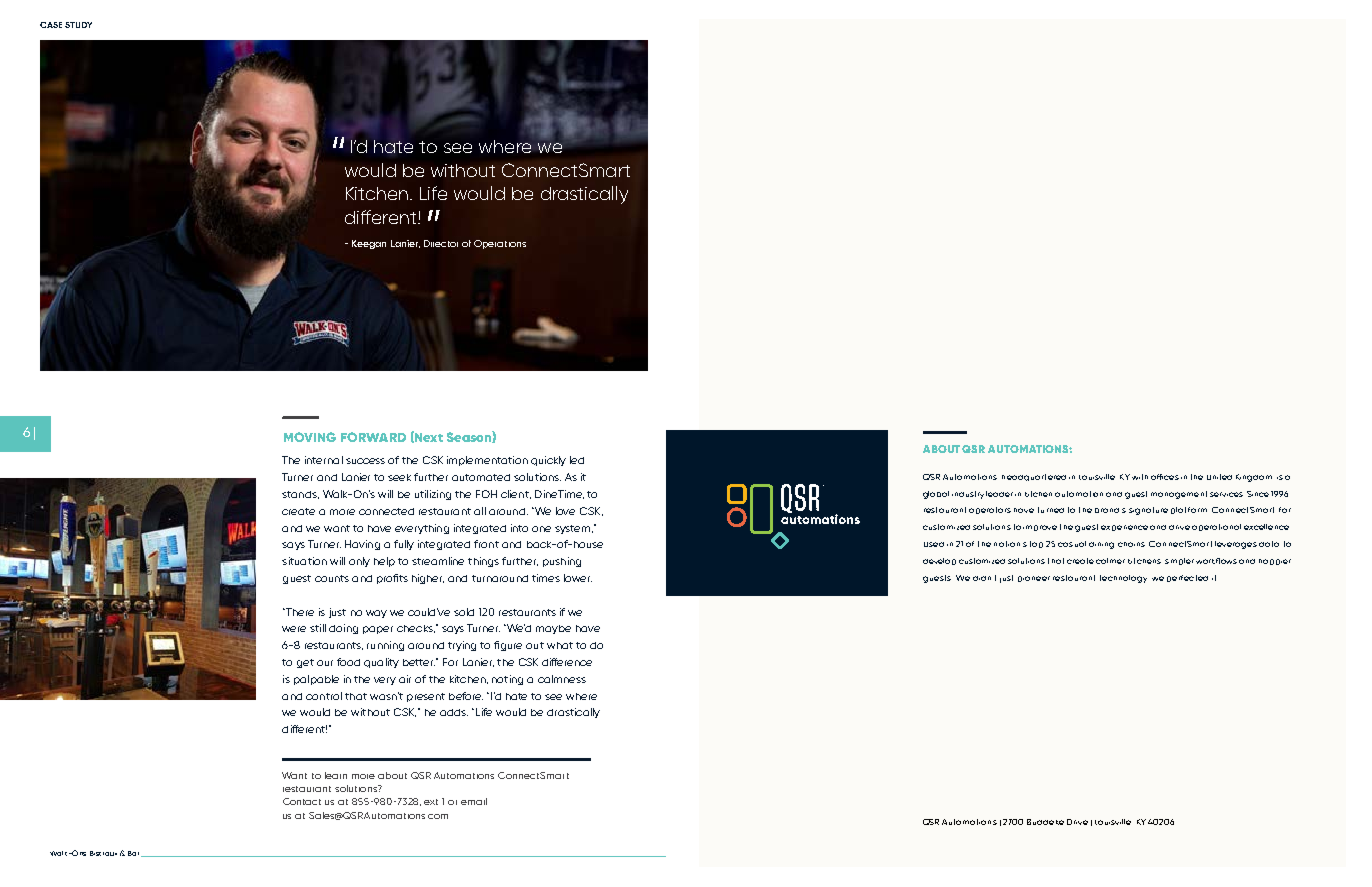 The image size is (1372, 887). I want to click on United, so click(1219, 477).
